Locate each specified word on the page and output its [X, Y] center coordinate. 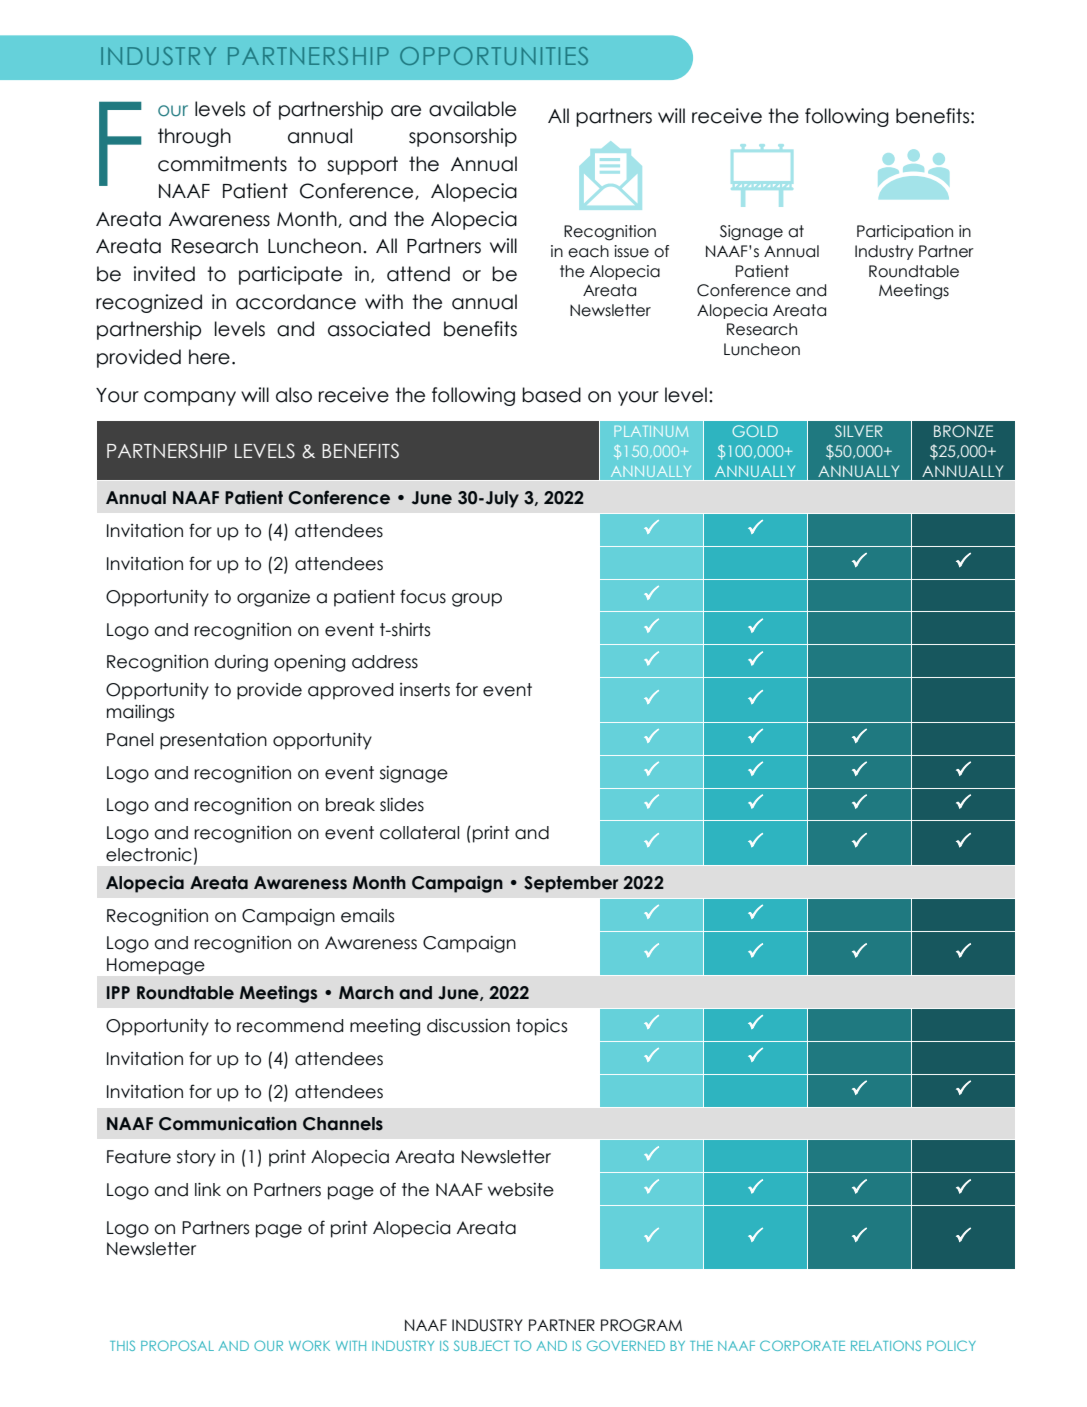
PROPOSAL [177, 1345]
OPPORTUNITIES [494, 56]
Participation [905, 232]
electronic [149, 854]
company [190, 398]
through [194, 137]
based [551, 395]
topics [541, 1027]
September [571, 884]
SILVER [859, 431]
